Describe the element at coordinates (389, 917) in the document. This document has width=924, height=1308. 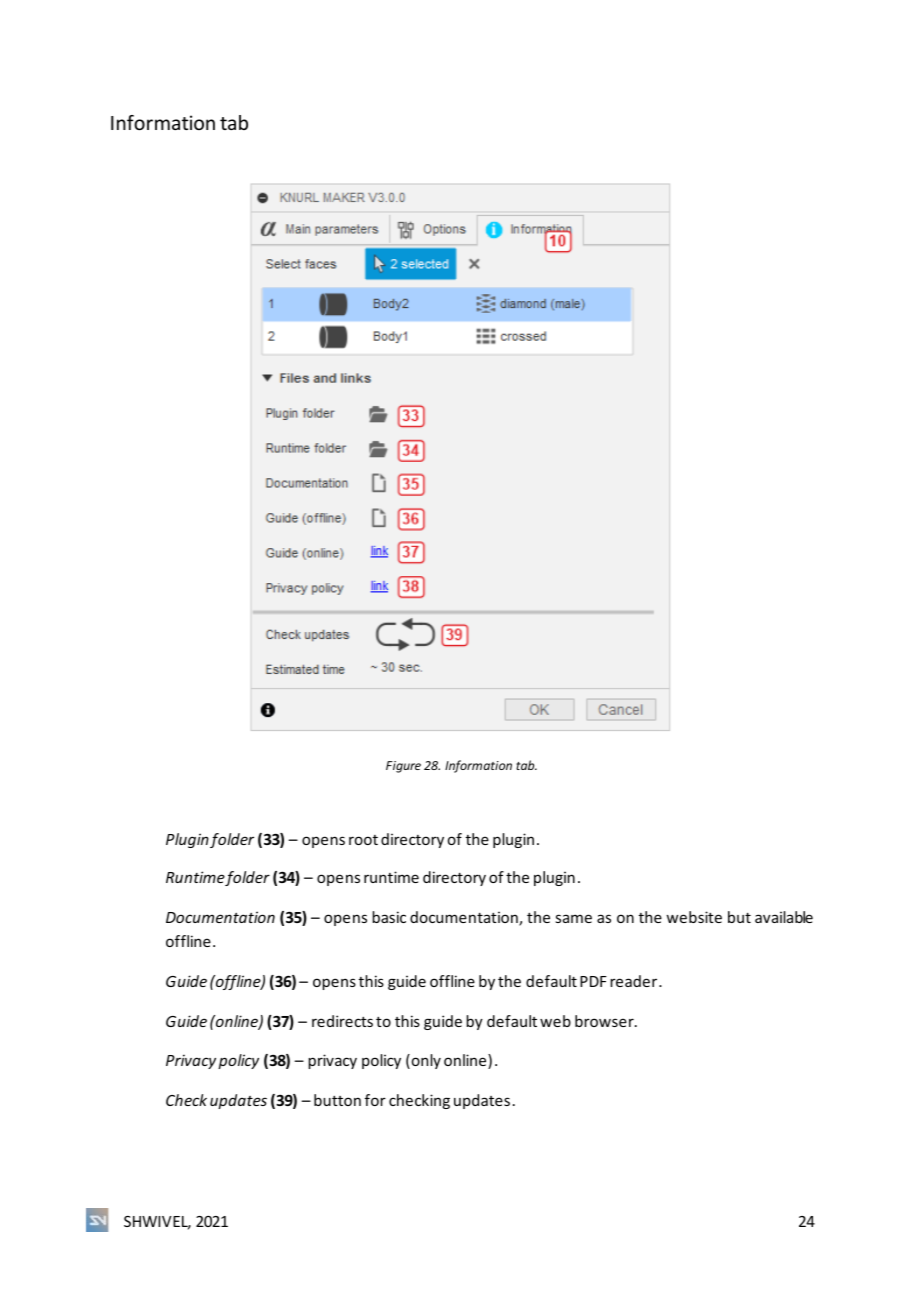
I see `basic` at that location.
